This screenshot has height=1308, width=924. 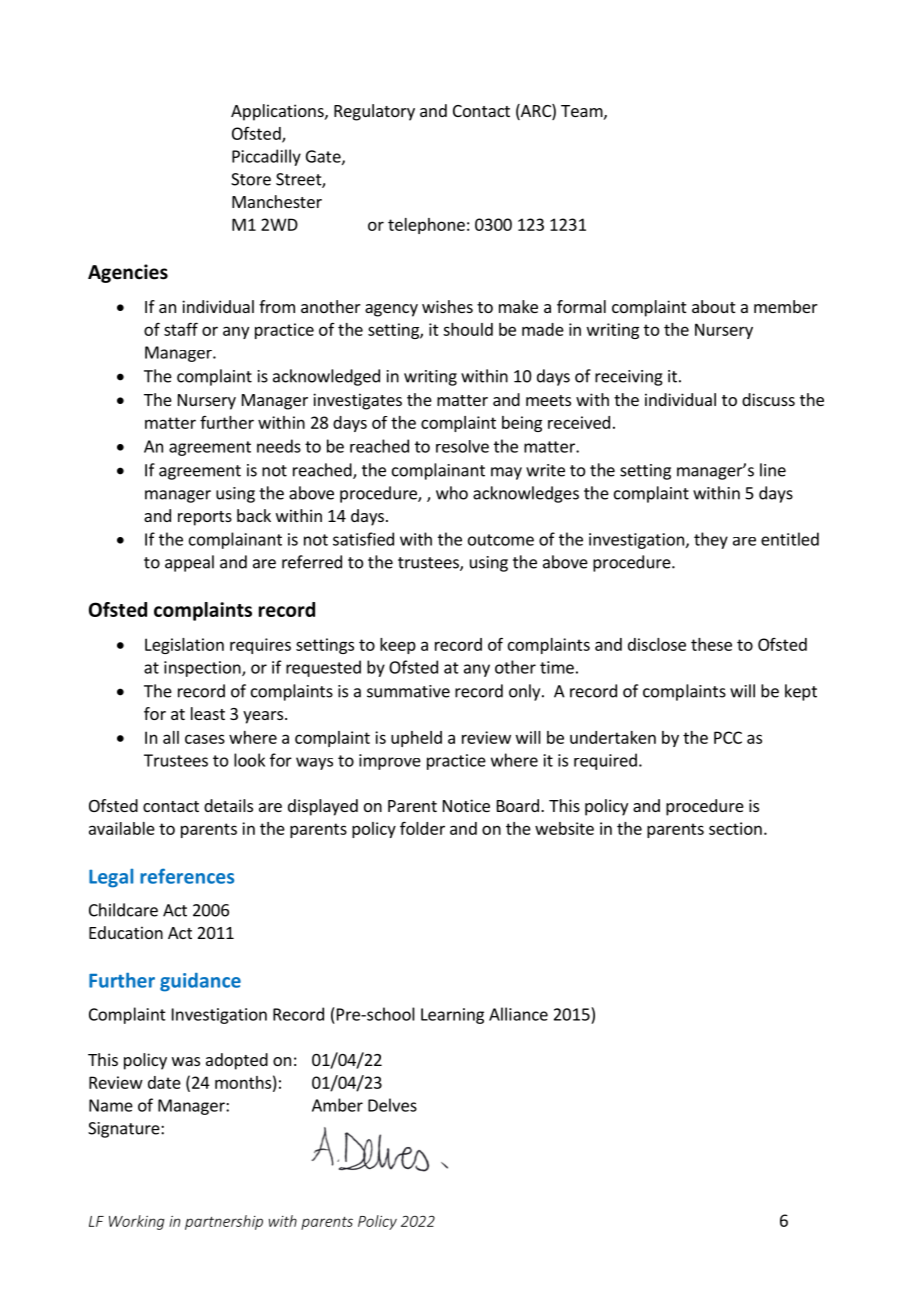 What do you see at coordinates (408, 691) in the screenshot?
I see `summative` at bounding box center [408, 691].
